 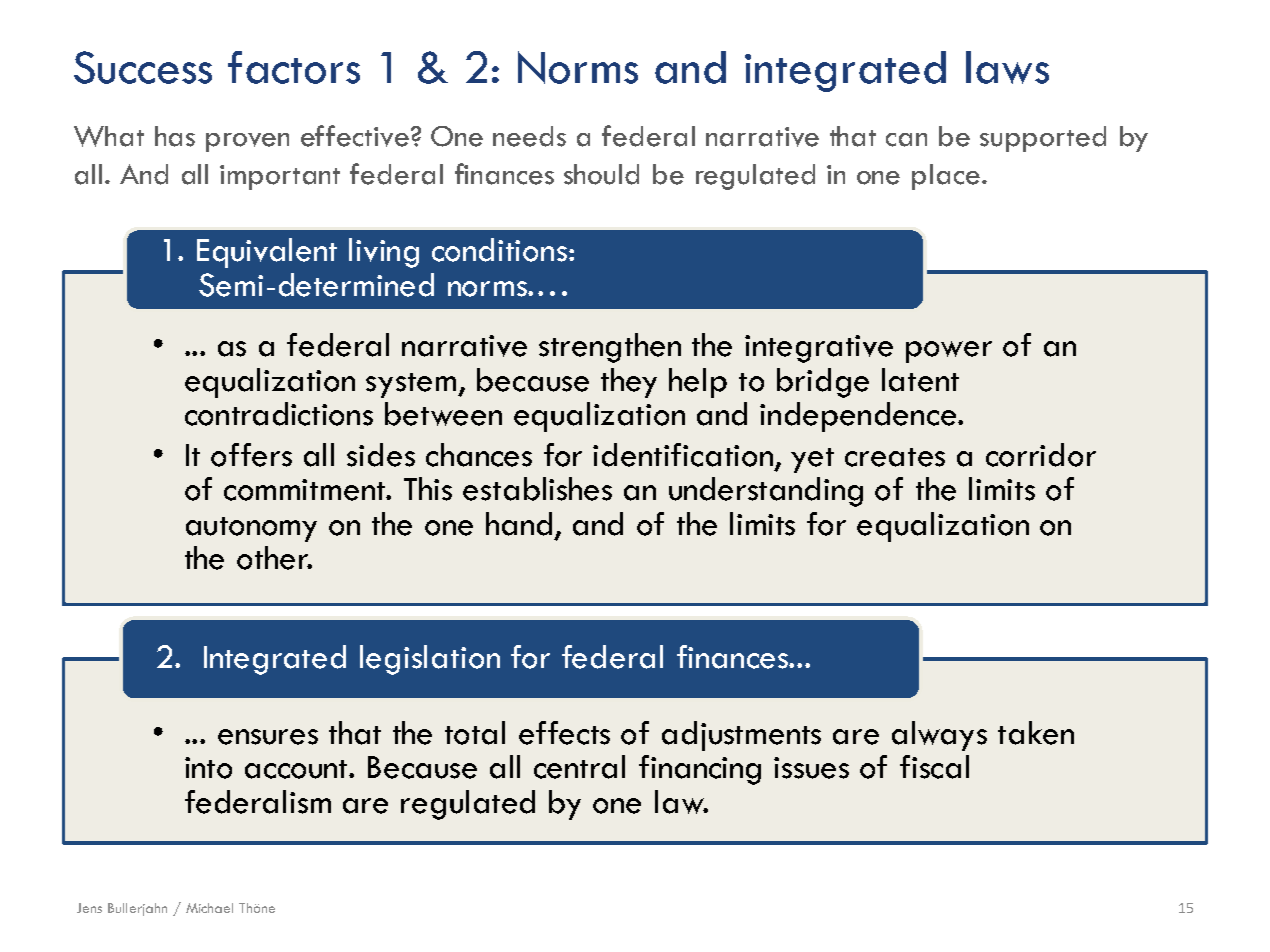 I want to click on Success, so click(x=143, y=67).
